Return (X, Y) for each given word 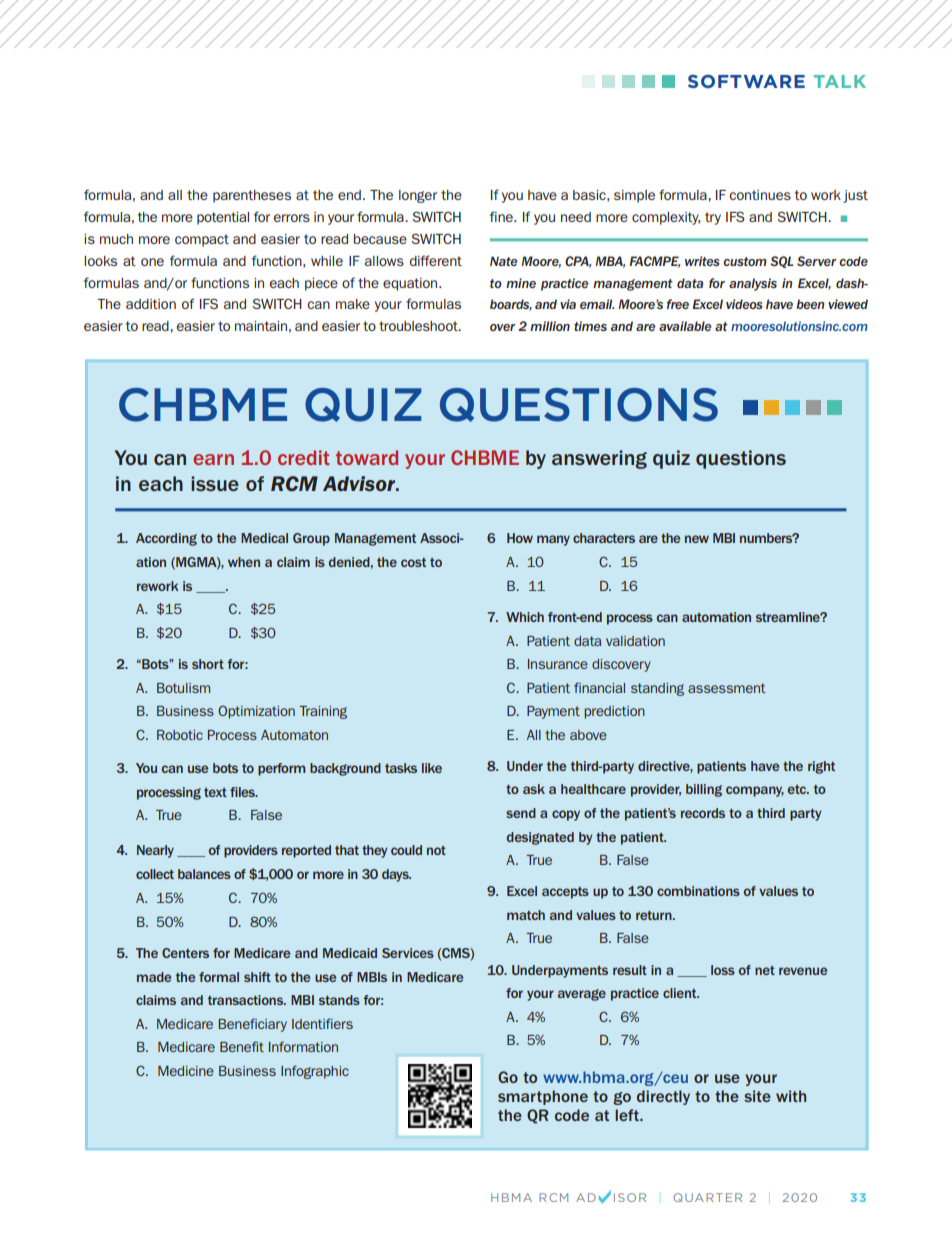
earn (213, 459)
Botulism (183, 688)
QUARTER (707, 1197)
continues (760, 195)
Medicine (186, 1071)
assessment (727, 688)
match (526, 915)
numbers (767, 538)
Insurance (558, 664)
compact (202, 240)
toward (367, 457)
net (765, 970)
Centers (185, 953)
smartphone (543, 1097)
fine (502, 216)
